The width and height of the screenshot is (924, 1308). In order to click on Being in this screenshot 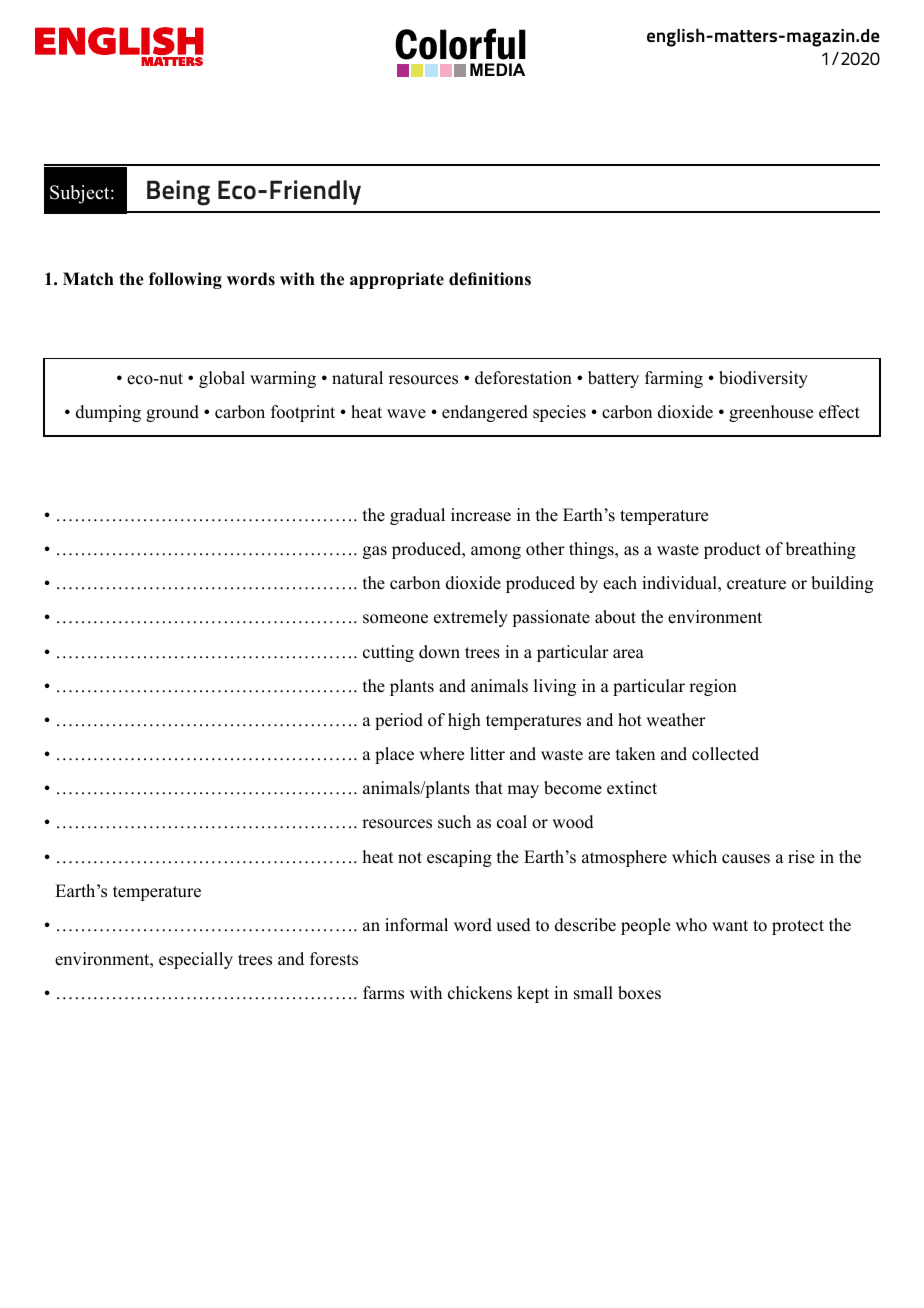, I will do `click(178, 193)`.
